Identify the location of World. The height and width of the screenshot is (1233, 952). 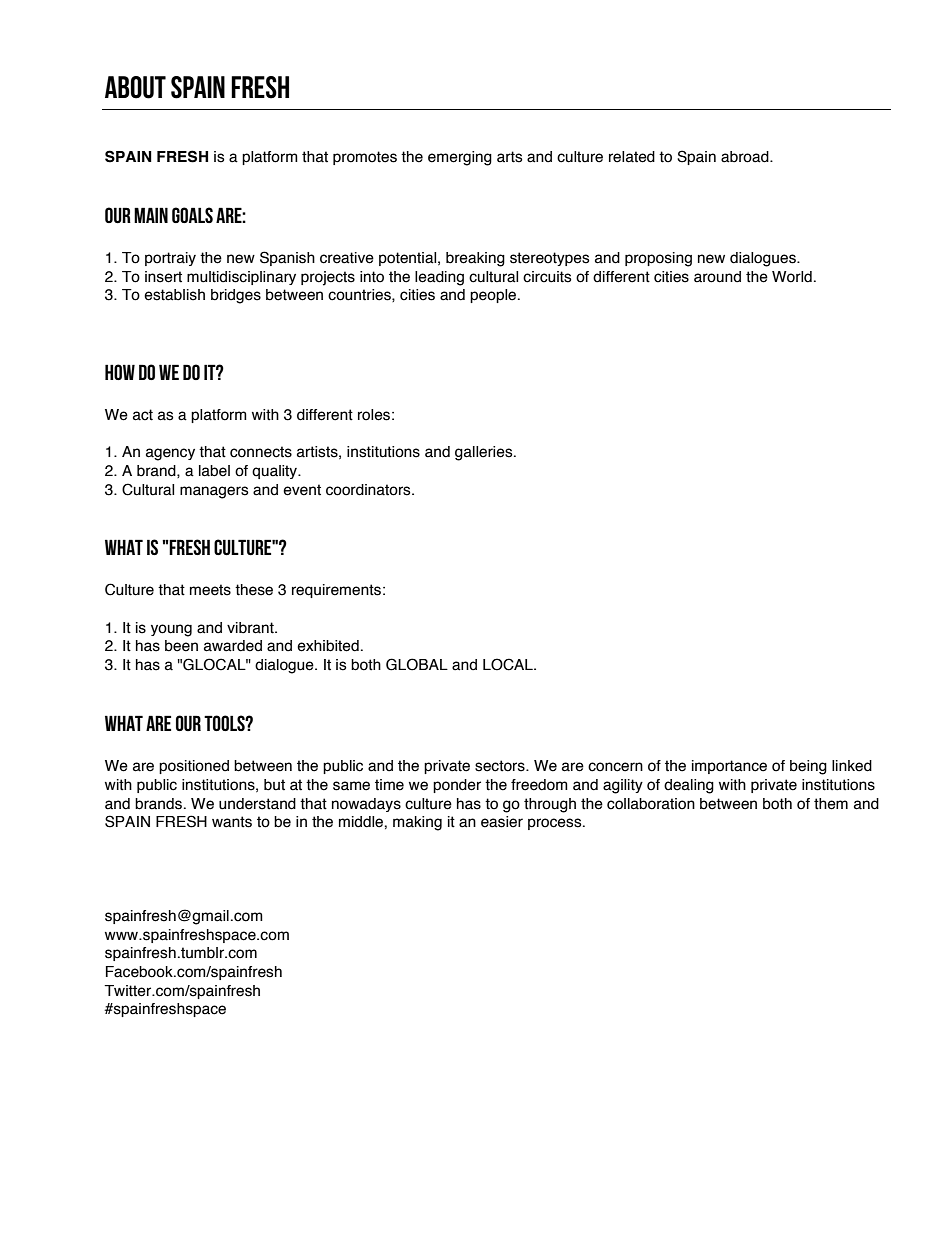
(792, 277).
